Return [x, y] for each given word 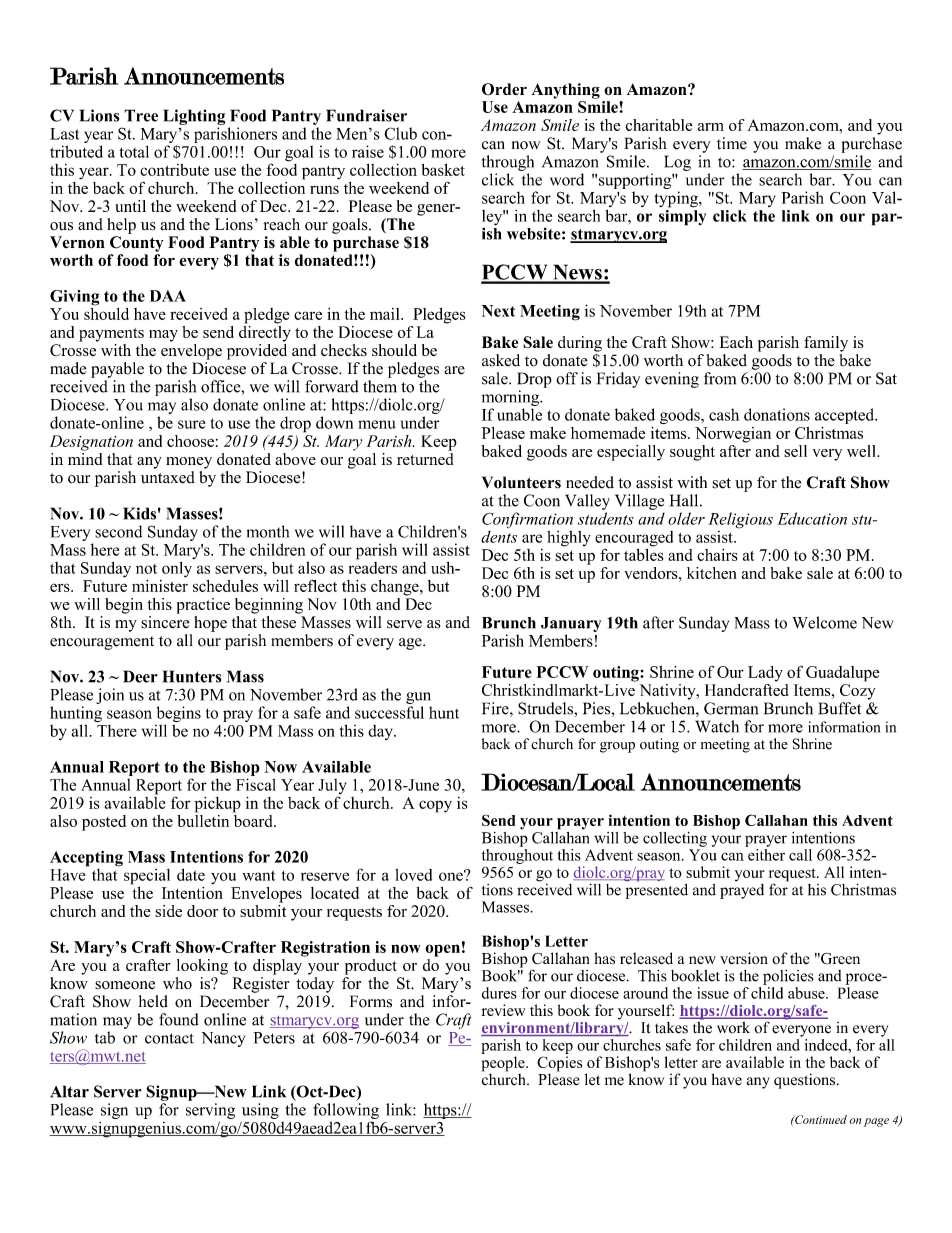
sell [795, 451]
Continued [820, 1119]
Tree [141, 115]
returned [425, 457]
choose [190, 441]
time [732, 143]
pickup [218, 805]
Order [504, 89]
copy [435, 806]
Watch [717, 726]
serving [210, 1111]
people [504, 1065]
